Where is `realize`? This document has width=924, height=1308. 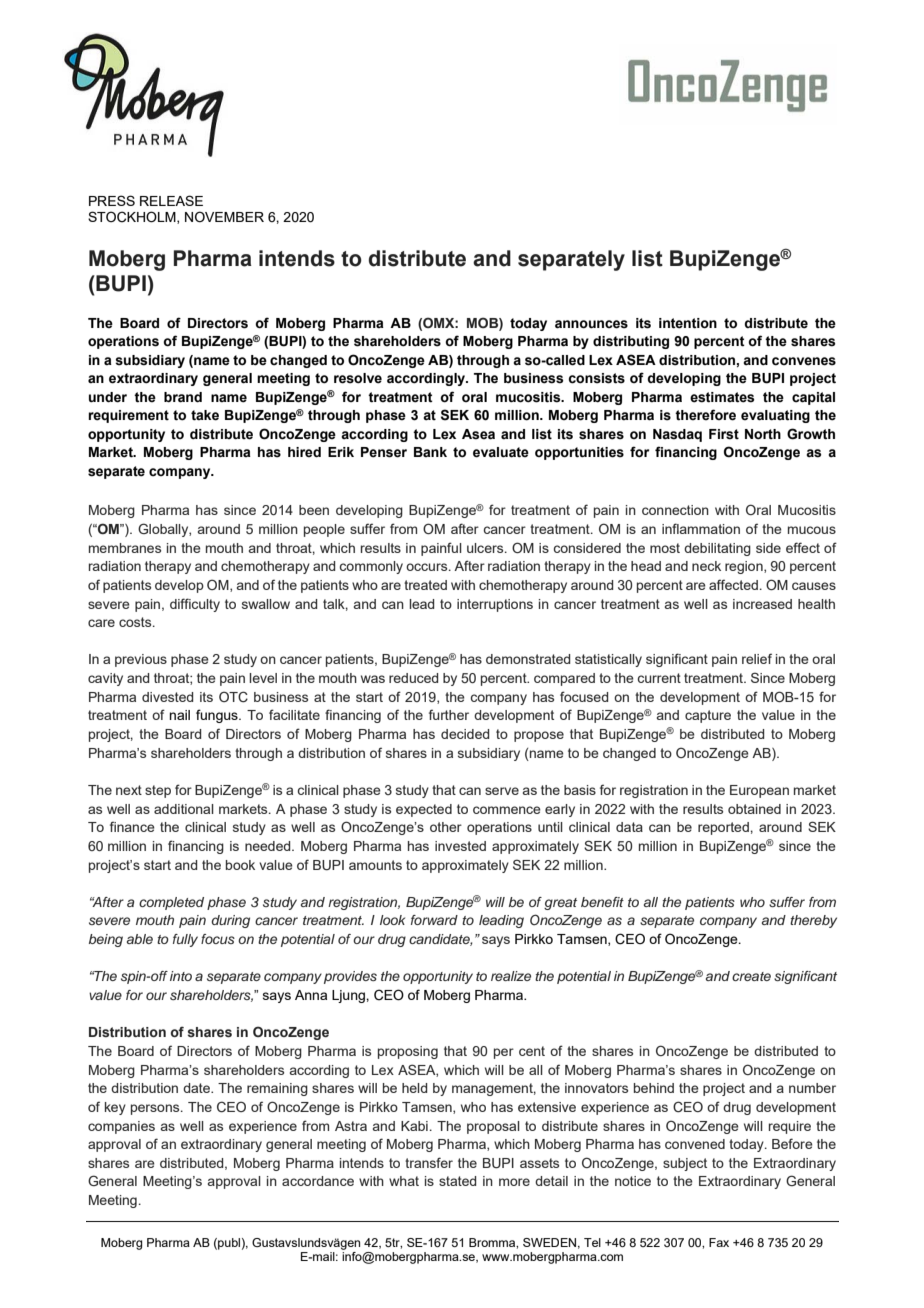
realize is located at coordinates (511, 976).
